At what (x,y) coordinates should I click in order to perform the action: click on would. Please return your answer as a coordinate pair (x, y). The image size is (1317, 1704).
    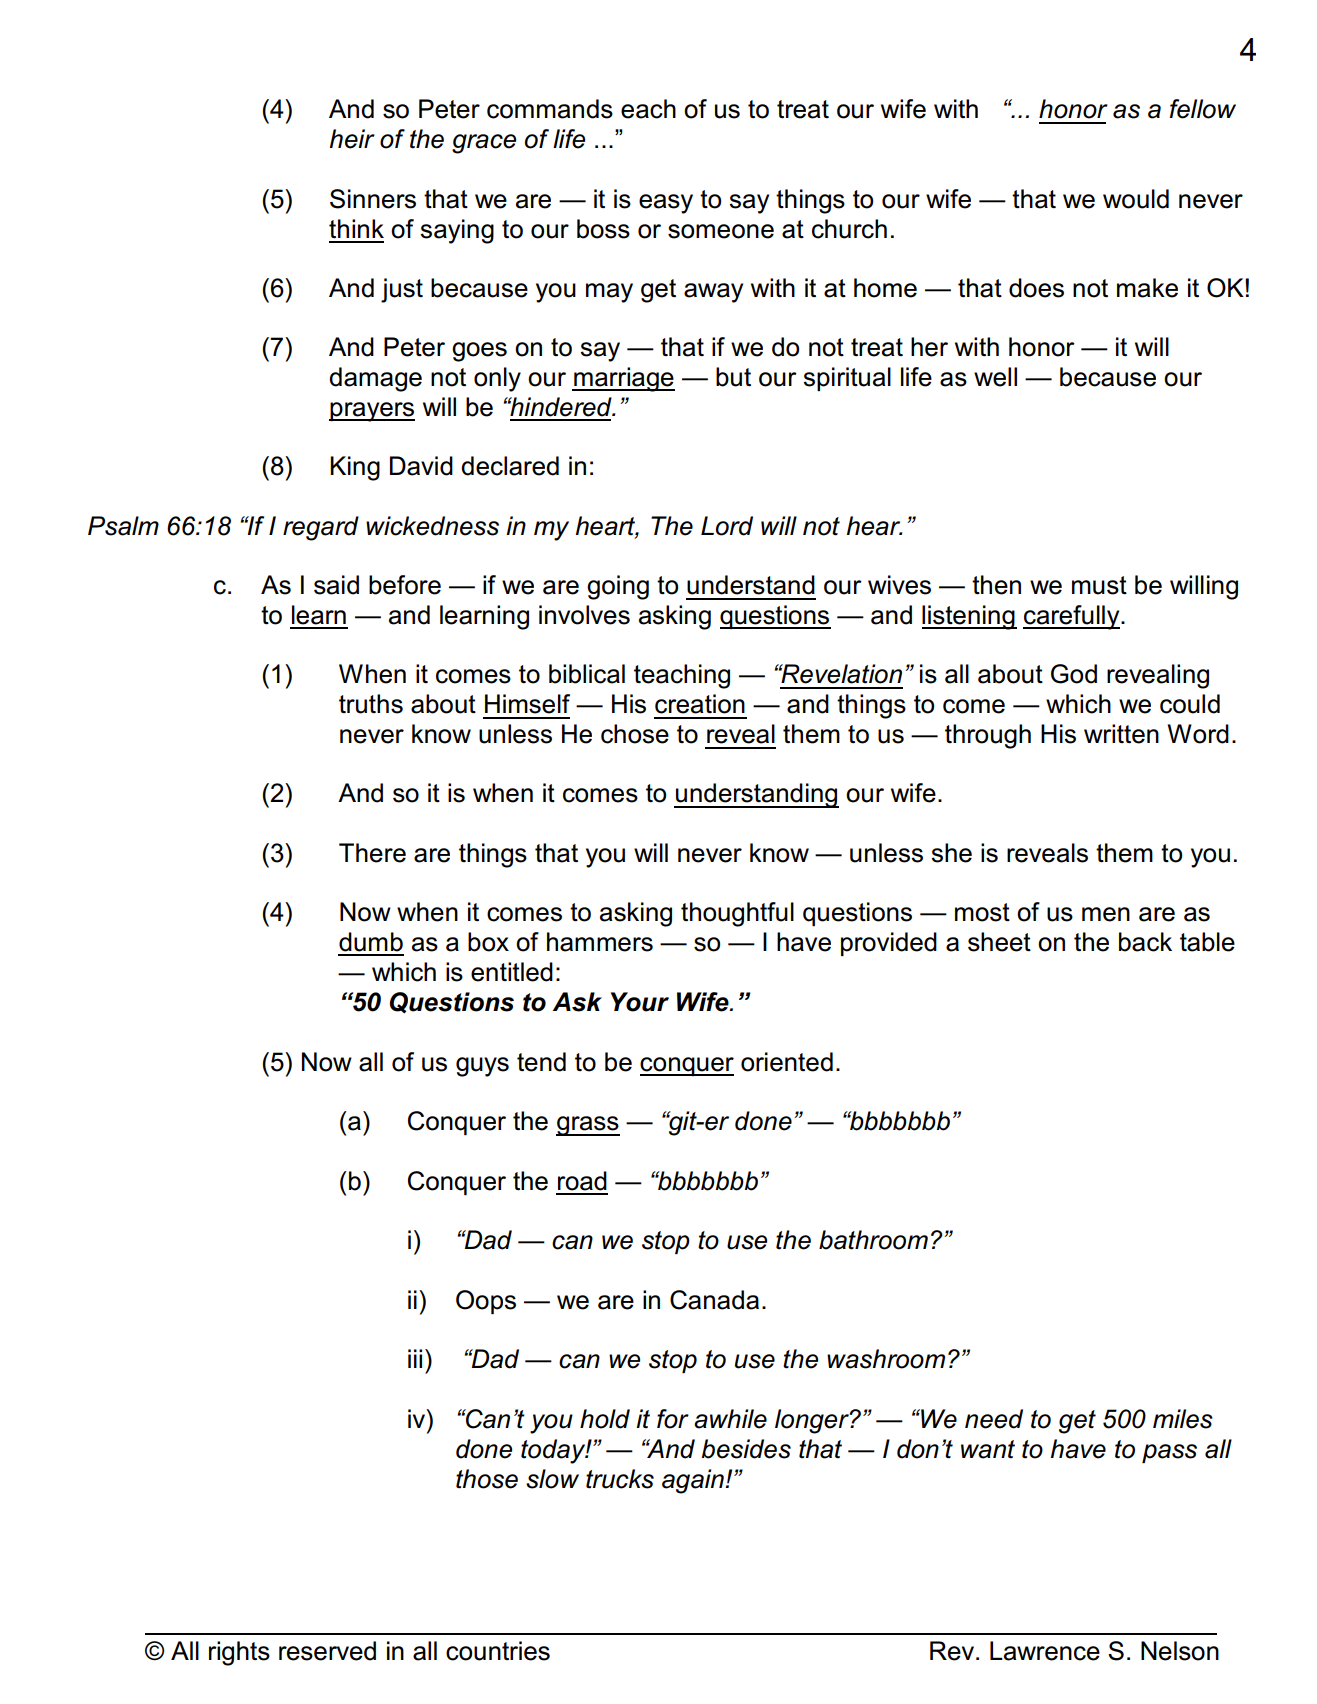
    Looking at the image, I should click on (1136, 199).
